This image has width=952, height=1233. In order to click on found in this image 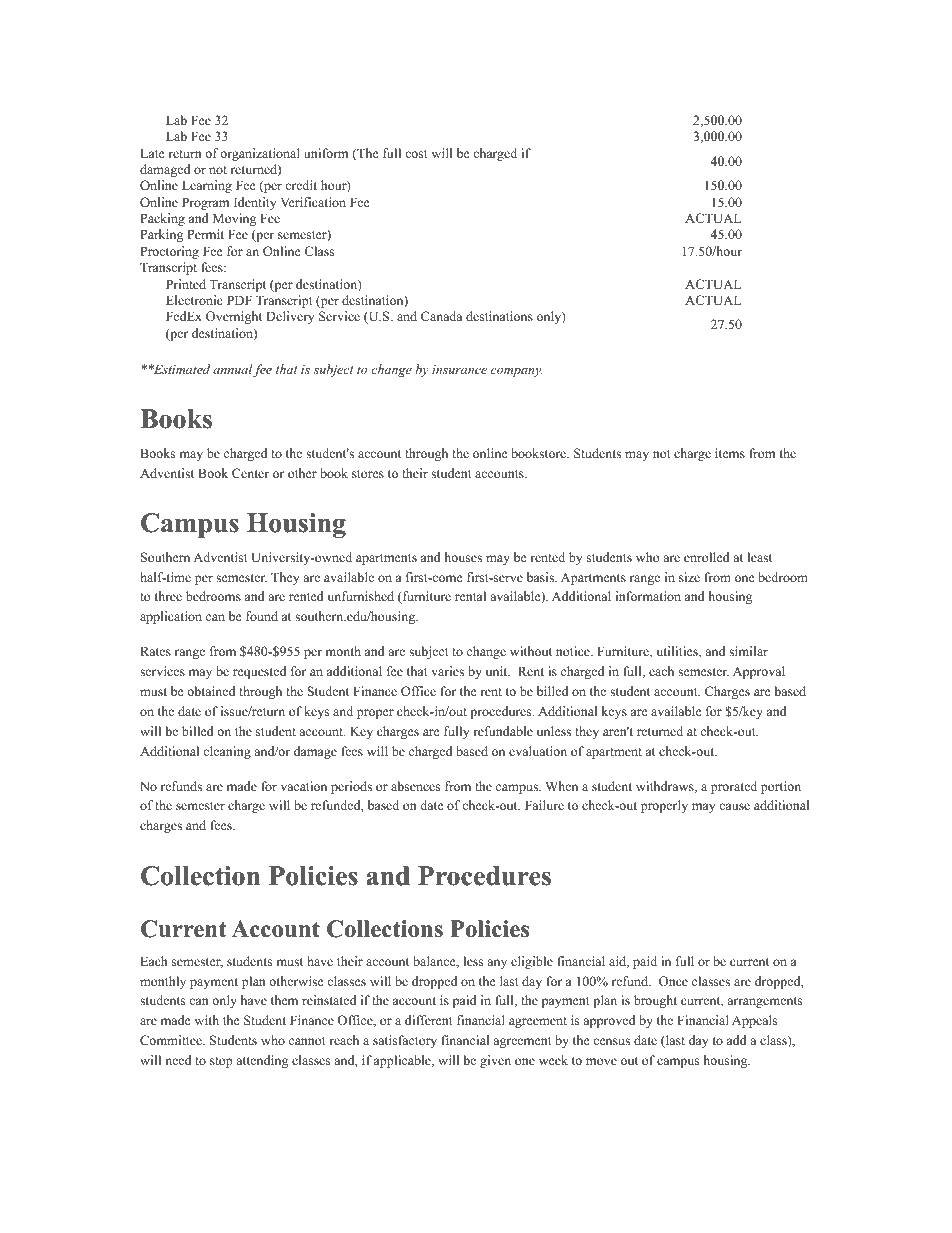, I will do `click(262, 616)`.
